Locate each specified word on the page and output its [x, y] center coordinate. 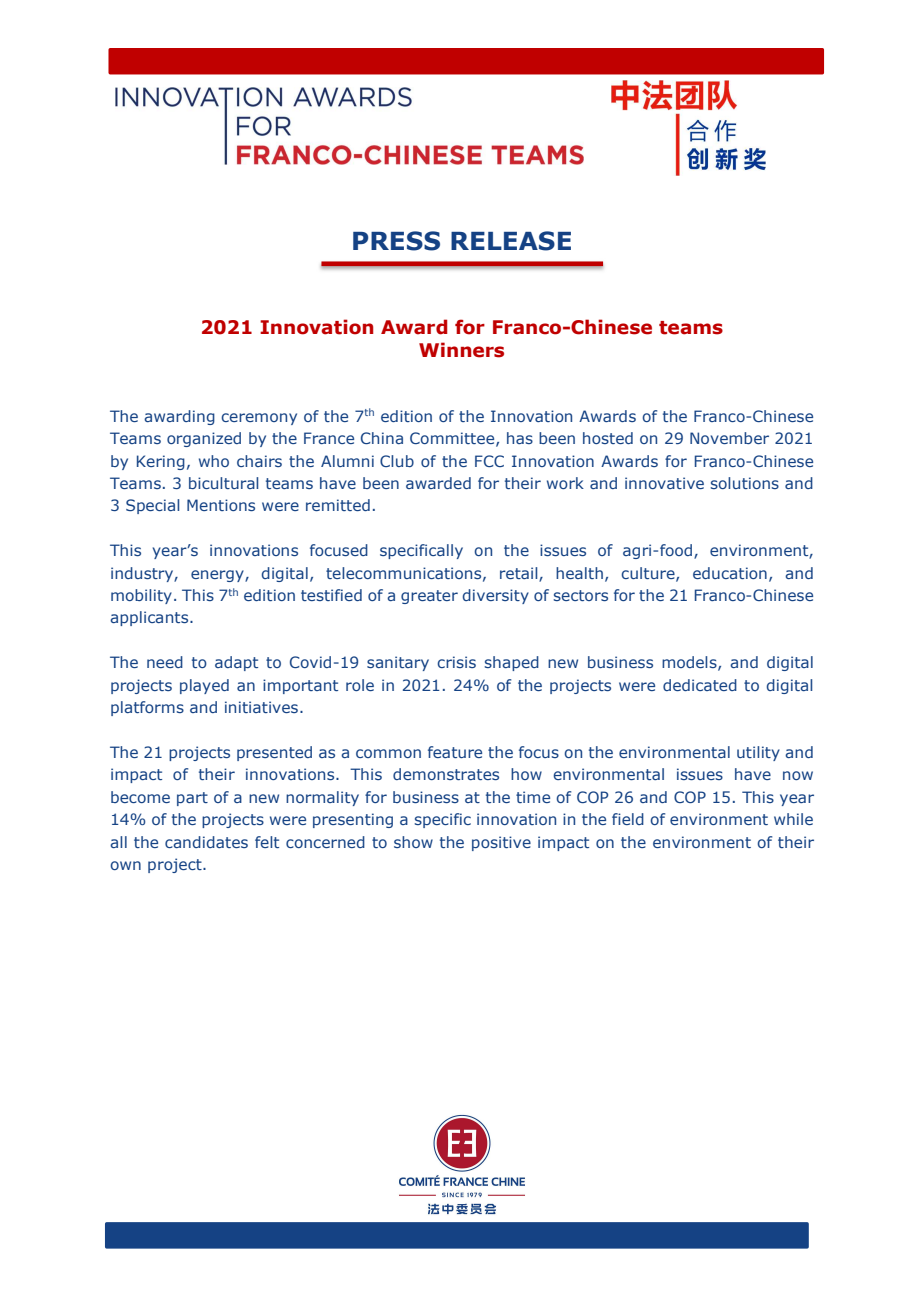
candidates [206, 842]
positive [501, 843]
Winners [461, 350]
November [729, 438]
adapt [236, 663]
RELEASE [511, 241]
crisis [456, 662]
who [214, 461]
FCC [489, 461]
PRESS [396, 241]
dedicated [700, 685]
